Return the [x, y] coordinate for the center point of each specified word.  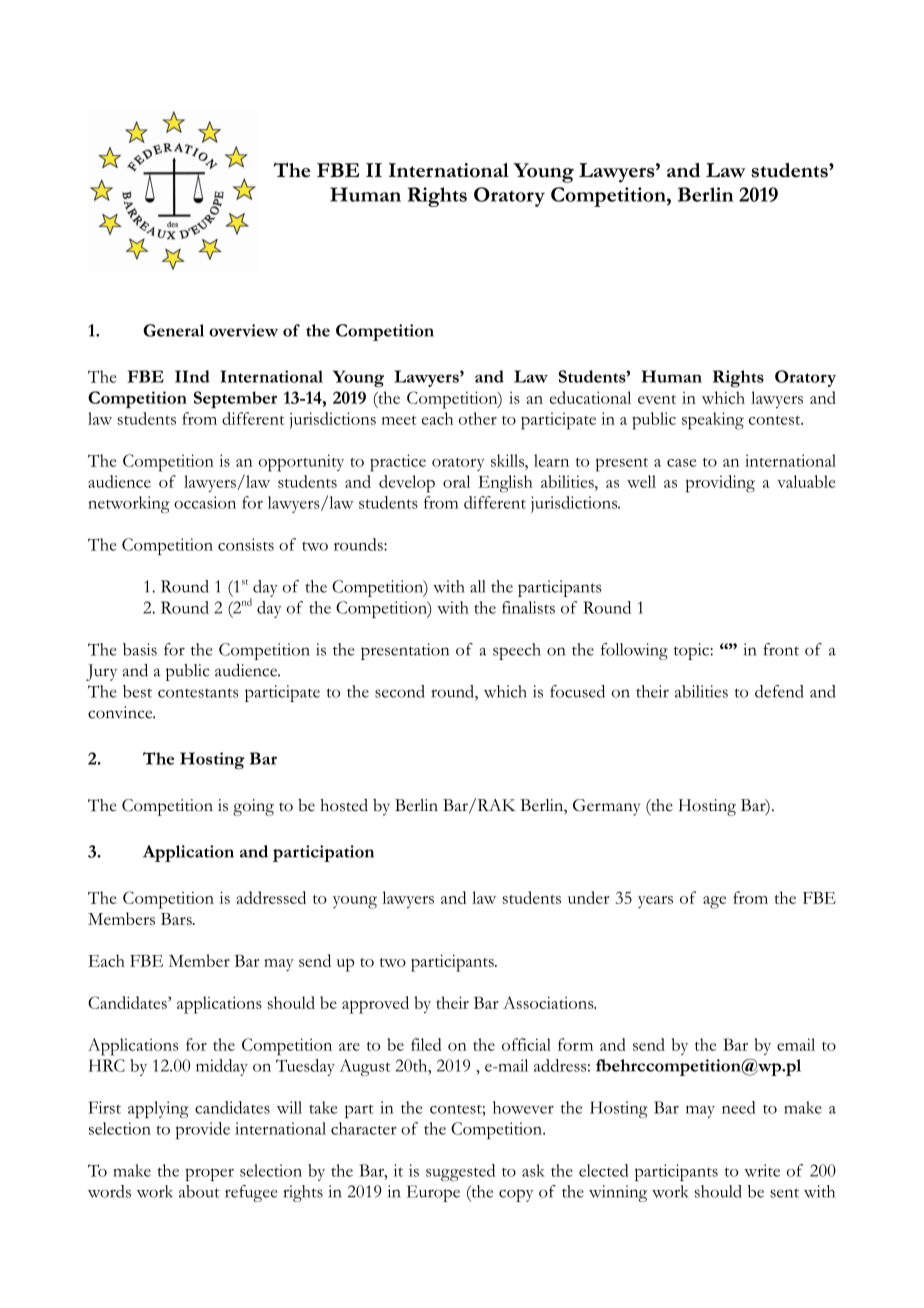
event [657, 399]
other [478, 418]
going [253, 807]
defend [779, 691]
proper [209, 1174]
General [173, 330]
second [400, 691]
